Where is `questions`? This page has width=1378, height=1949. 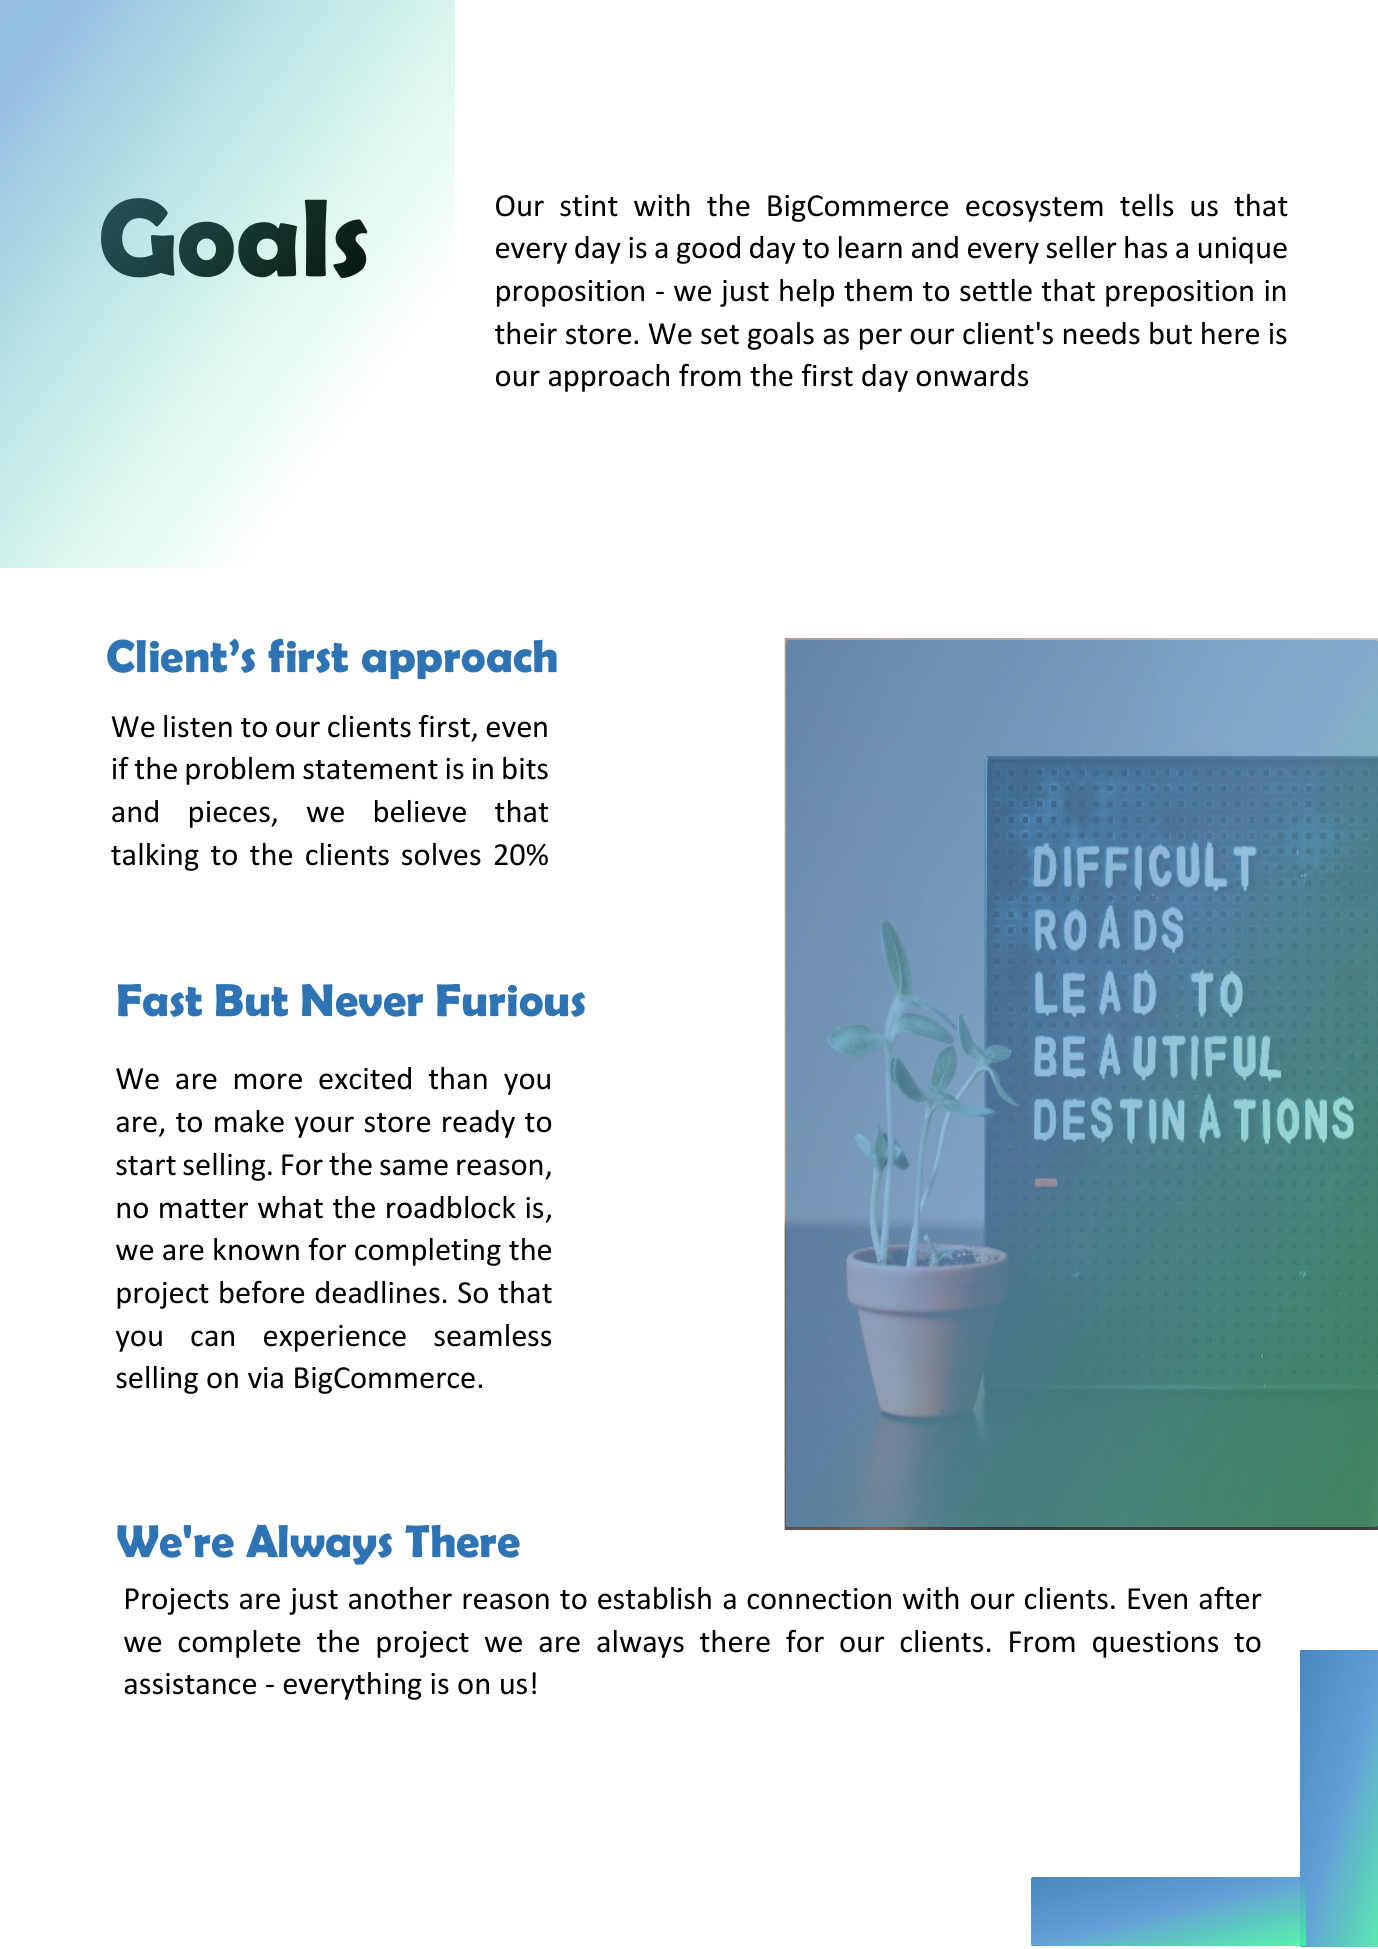 questions is located at coordinates (1155, 1644).
